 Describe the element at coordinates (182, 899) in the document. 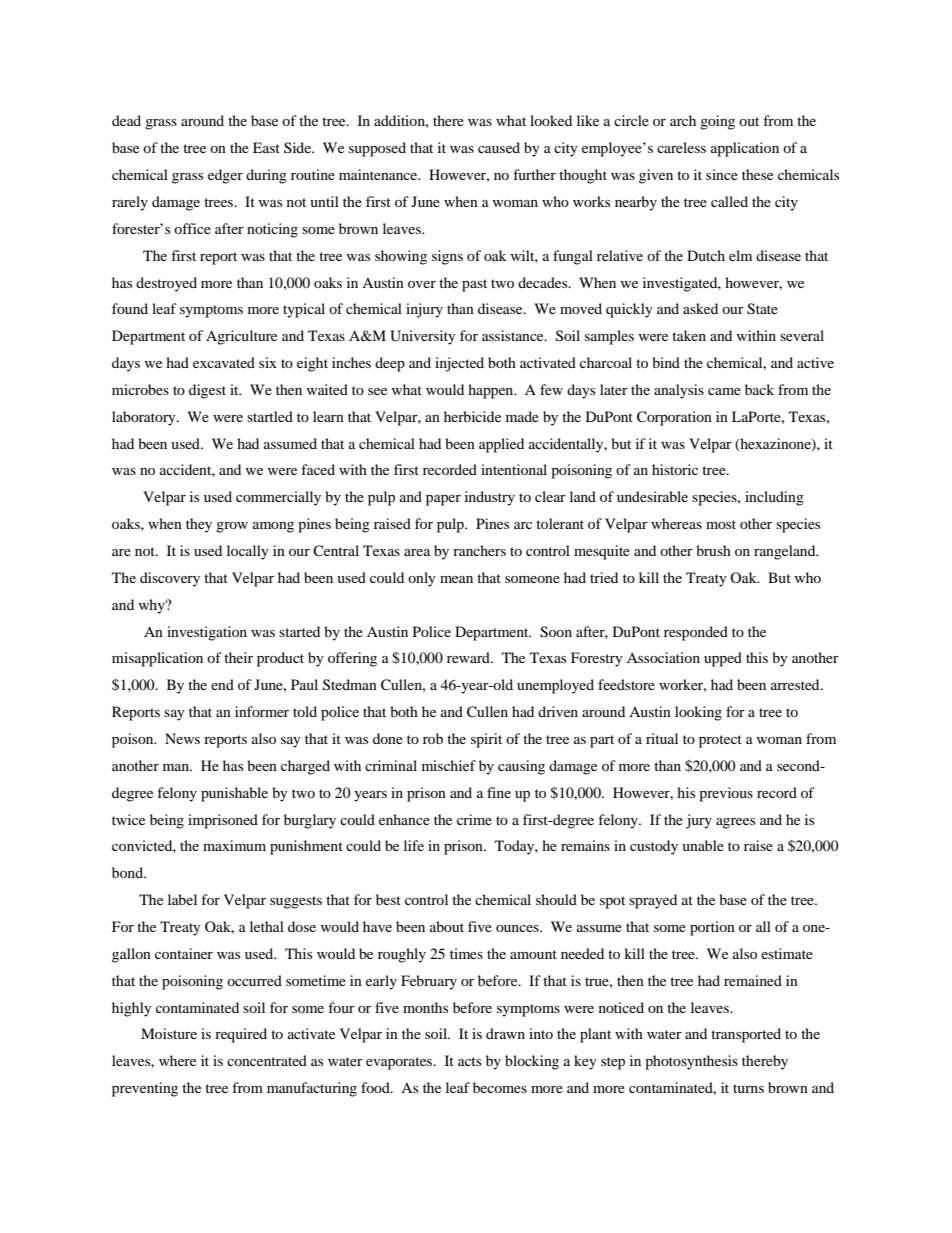

I see `label` at that location.
